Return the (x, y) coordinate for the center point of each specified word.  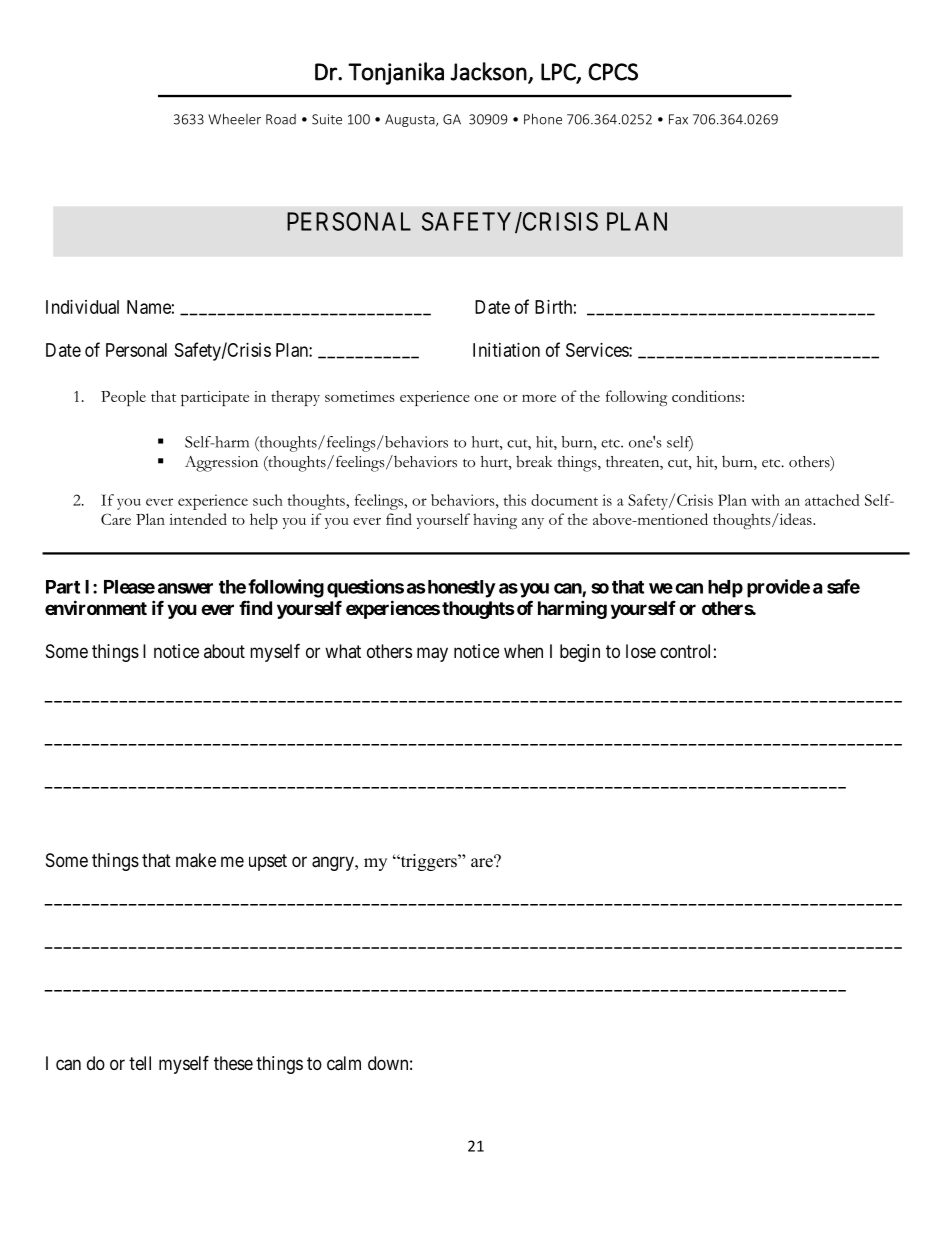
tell (140, 1063)
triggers (428, 862)
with (765, 500)
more (539, 398)
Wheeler (234, 119)
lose (641, 651)
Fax (678, 119)
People (123, 398)
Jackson (488, 71)
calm (344, 1063)
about (224, 651)
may (432, 654)
